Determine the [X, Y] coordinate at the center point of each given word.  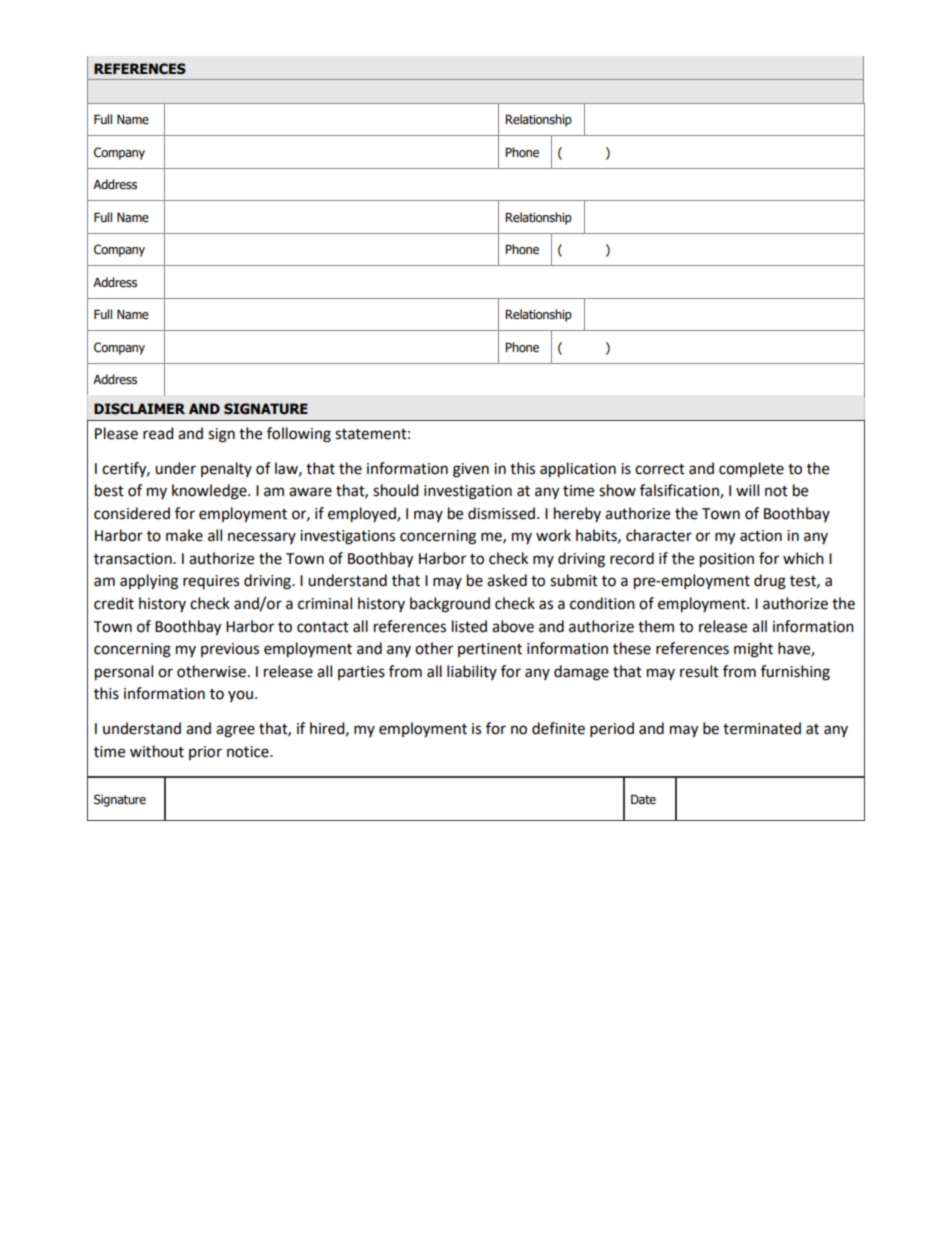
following [299, 435]
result [699, 671]
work [553, 535]
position [727, 560]
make [184, 535]
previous [230, 650]
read [158, 433]
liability [472, 672]
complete [751, 470]
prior [205, 753]
